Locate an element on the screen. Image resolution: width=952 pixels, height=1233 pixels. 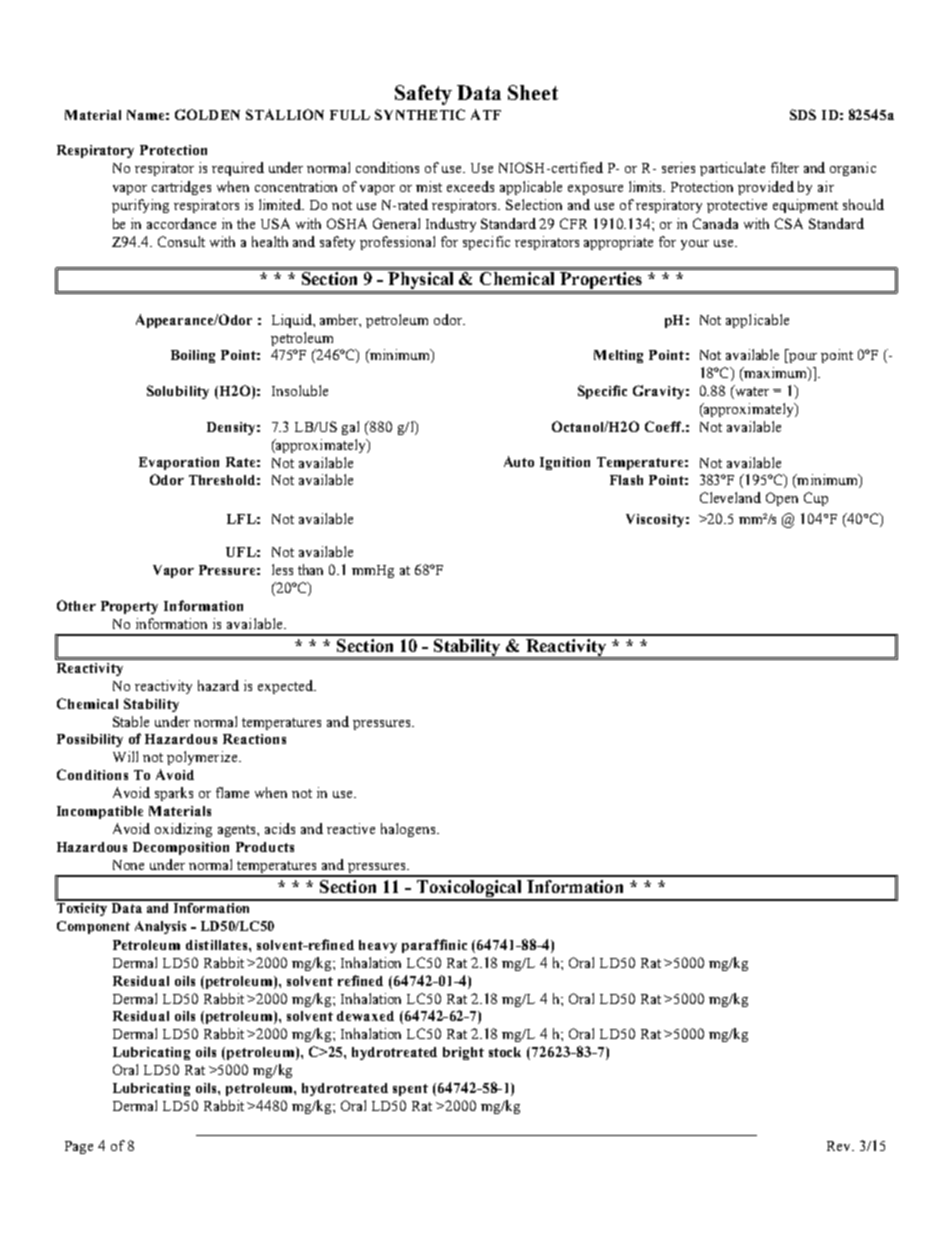
halogens is located at coordinates (409, 830).
